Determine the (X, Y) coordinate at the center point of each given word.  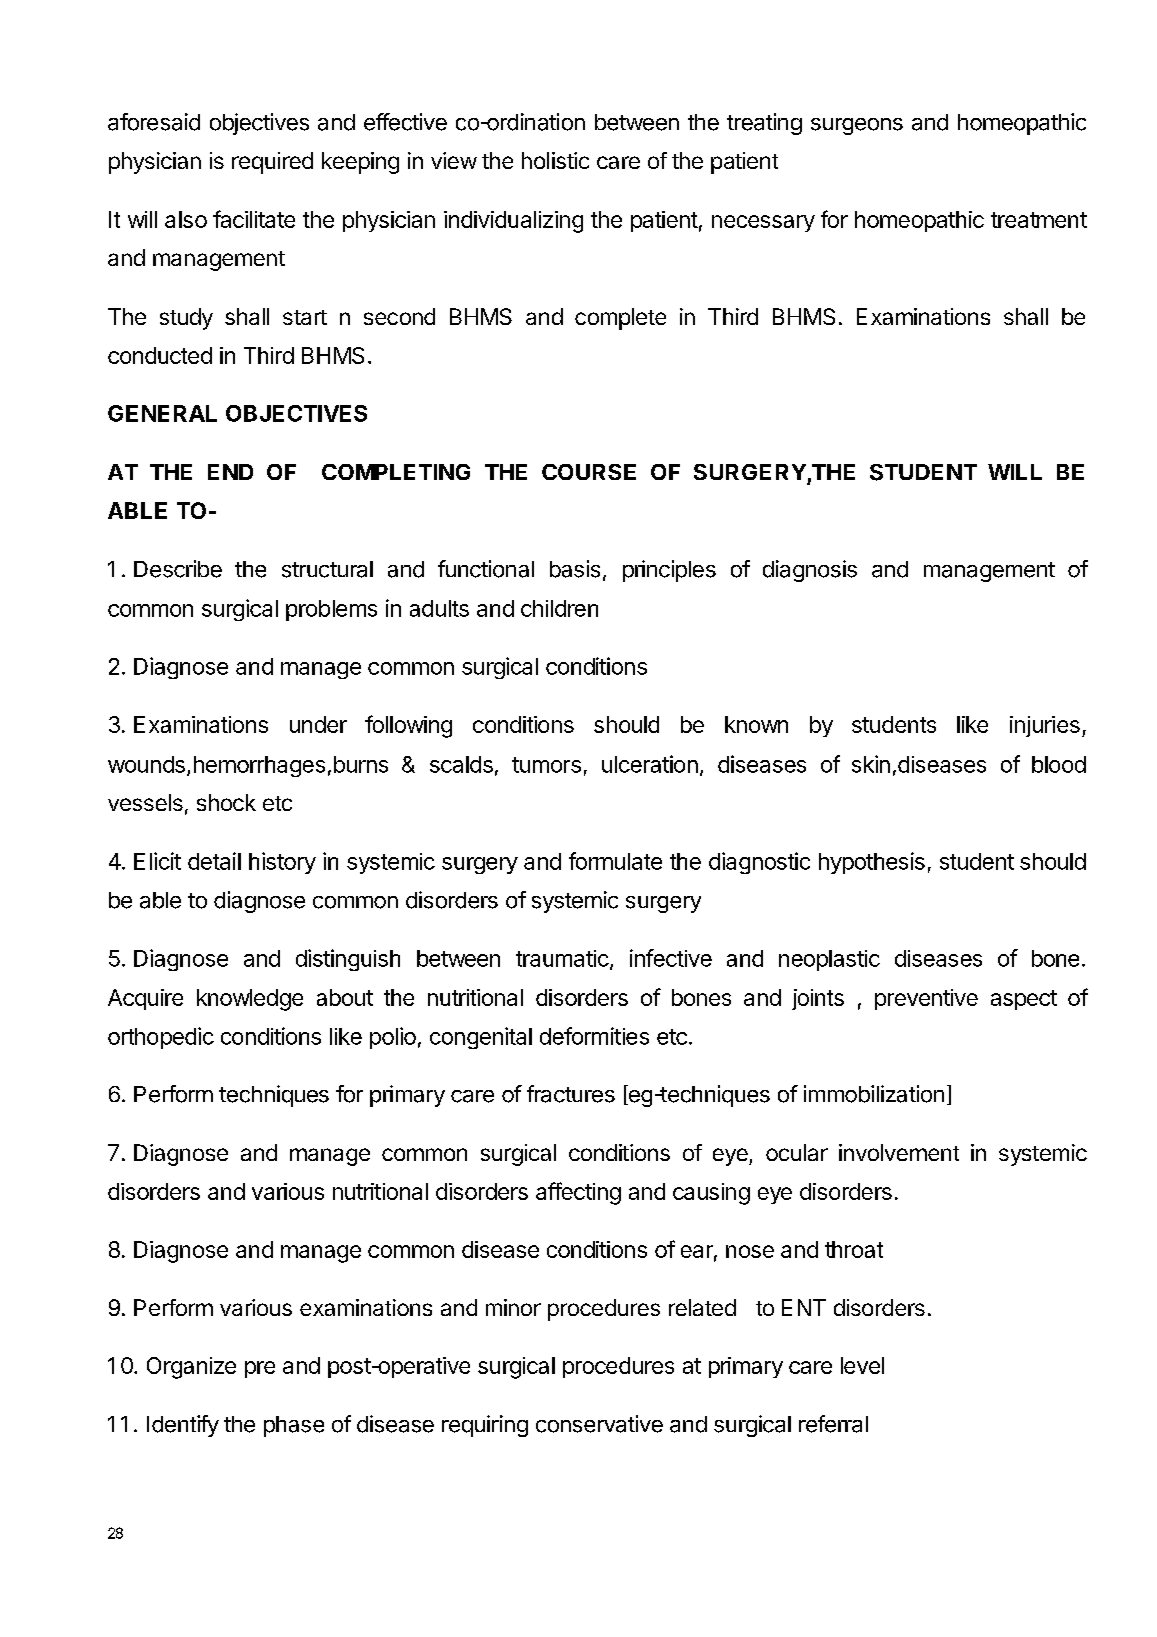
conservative (599, 1424)
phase (294, 1426)
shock (226, 802)
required (272, 163)
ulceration (650, 764)
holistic (555, 160)
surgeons (857, 126)
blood (1059, 764)
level (862, 1365)
